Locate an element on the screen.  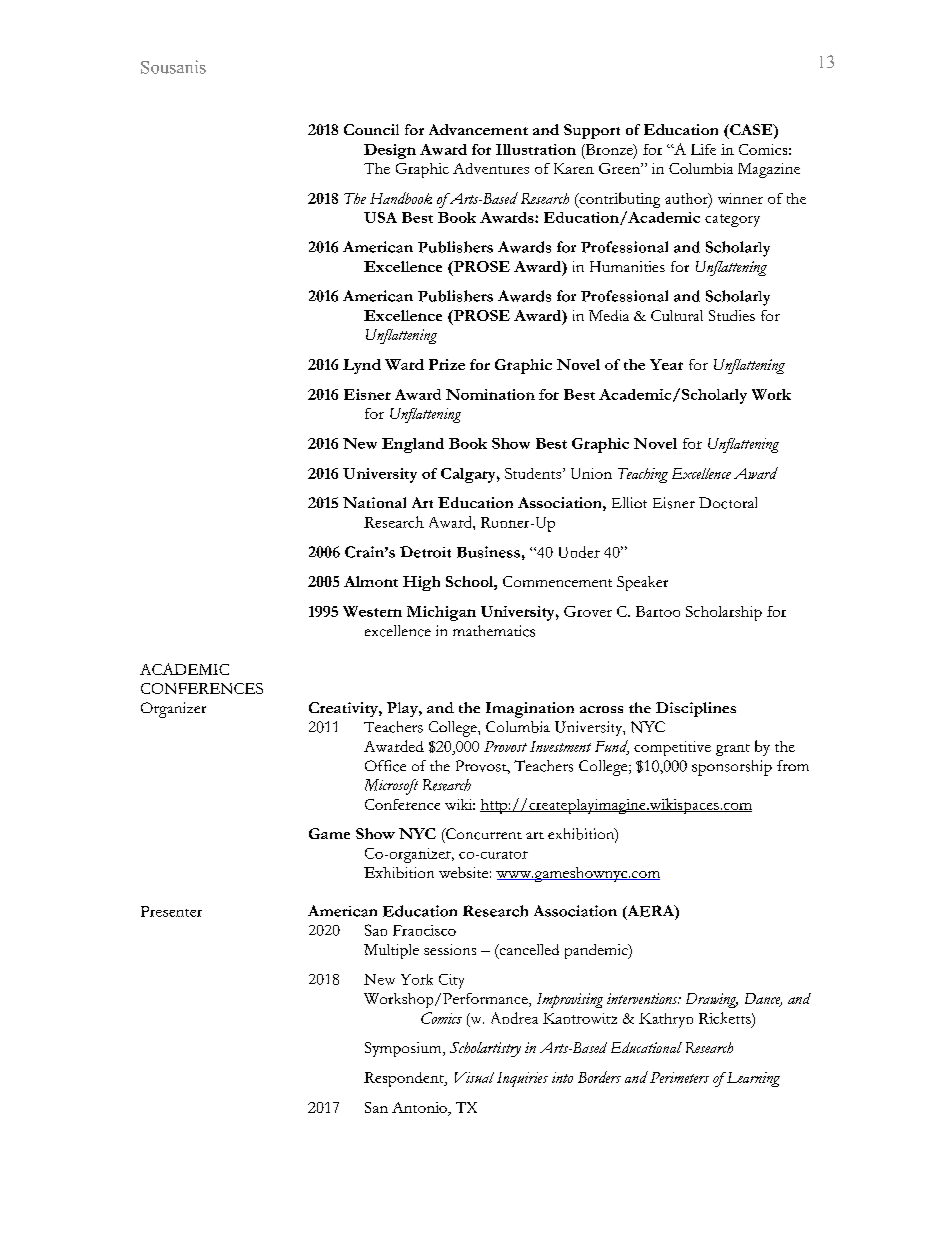
Nomination is located at coordinates (490, 394).
